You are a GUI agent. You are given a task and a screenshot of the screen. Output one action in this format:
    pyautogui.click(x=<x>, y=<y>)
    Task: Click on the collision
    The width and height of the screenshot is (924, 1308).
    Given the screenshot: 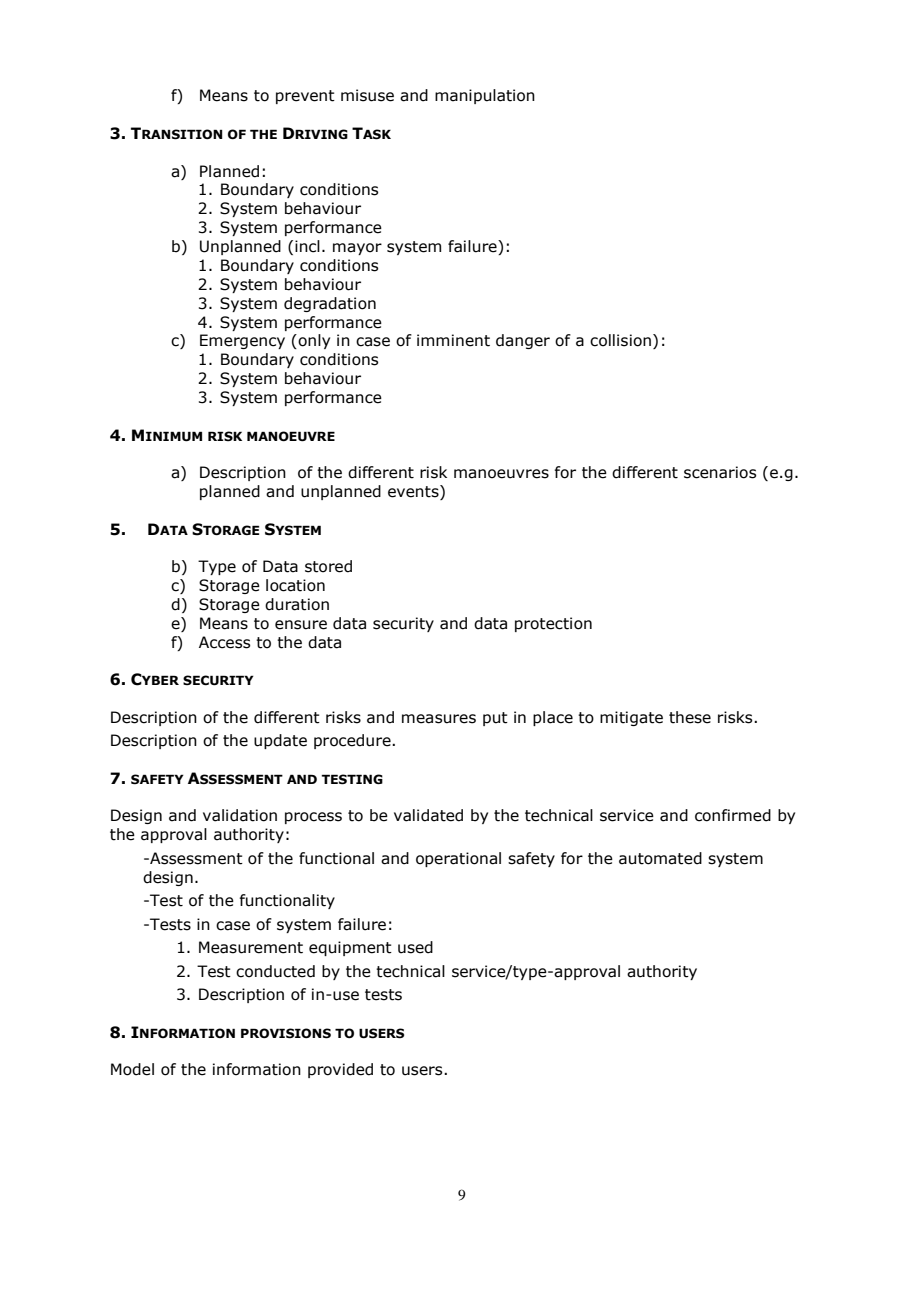 What is the action you would take?
    pyautogui.click(x=620, y=340)
